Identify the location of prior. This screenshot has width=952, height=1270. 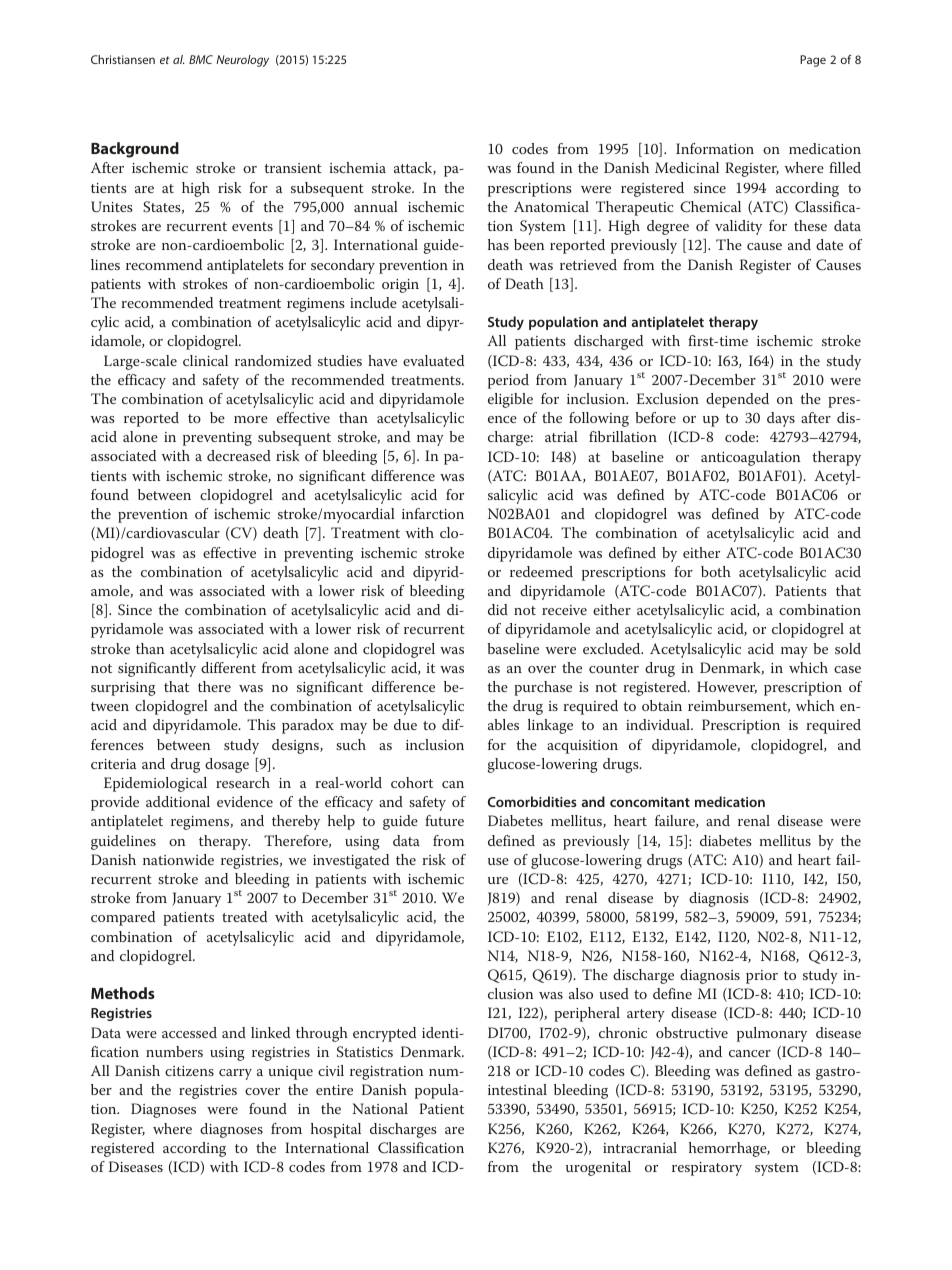
(762, 977).
